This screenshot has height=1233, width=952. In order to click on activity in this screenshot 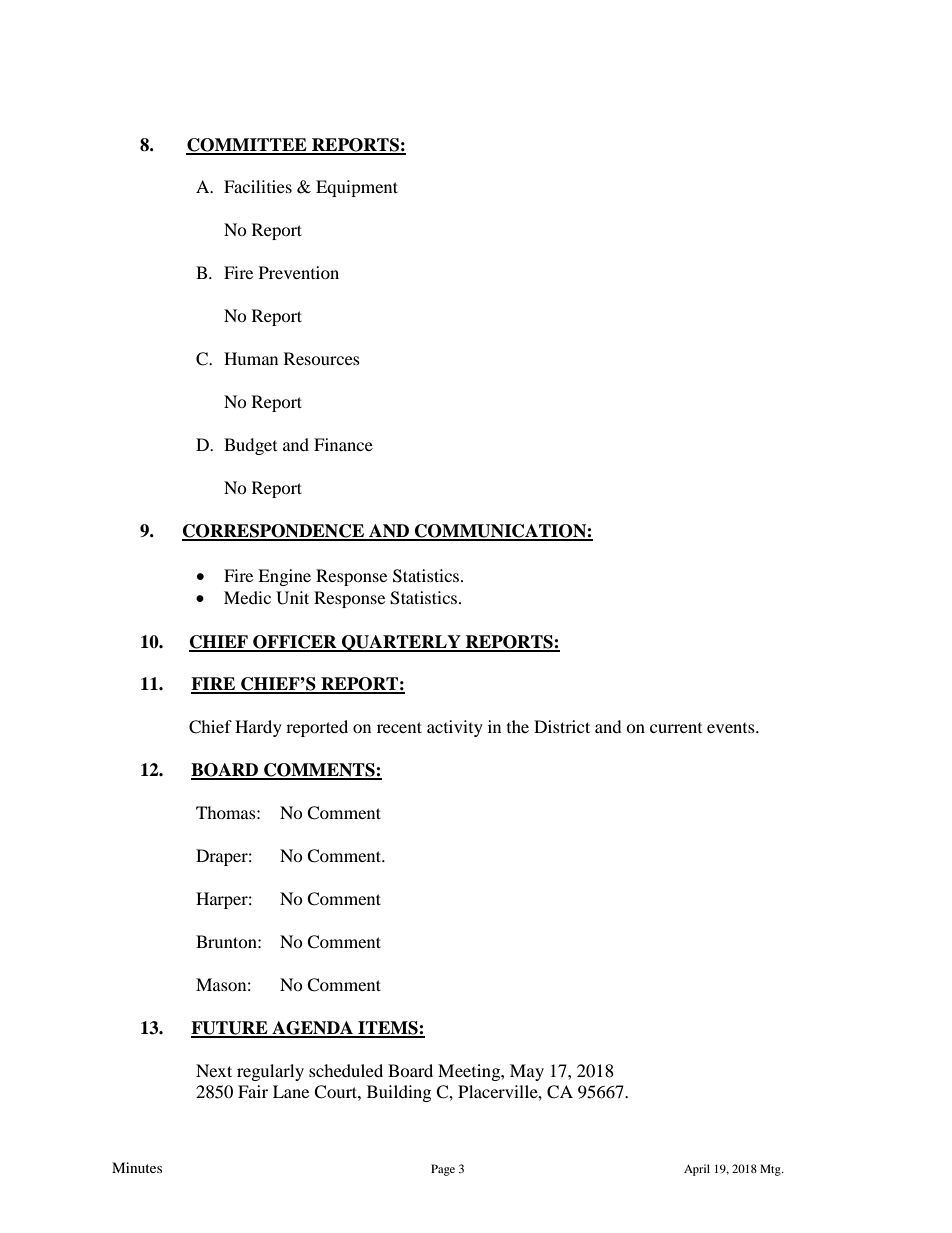, I will do `click(455, 728)`.
